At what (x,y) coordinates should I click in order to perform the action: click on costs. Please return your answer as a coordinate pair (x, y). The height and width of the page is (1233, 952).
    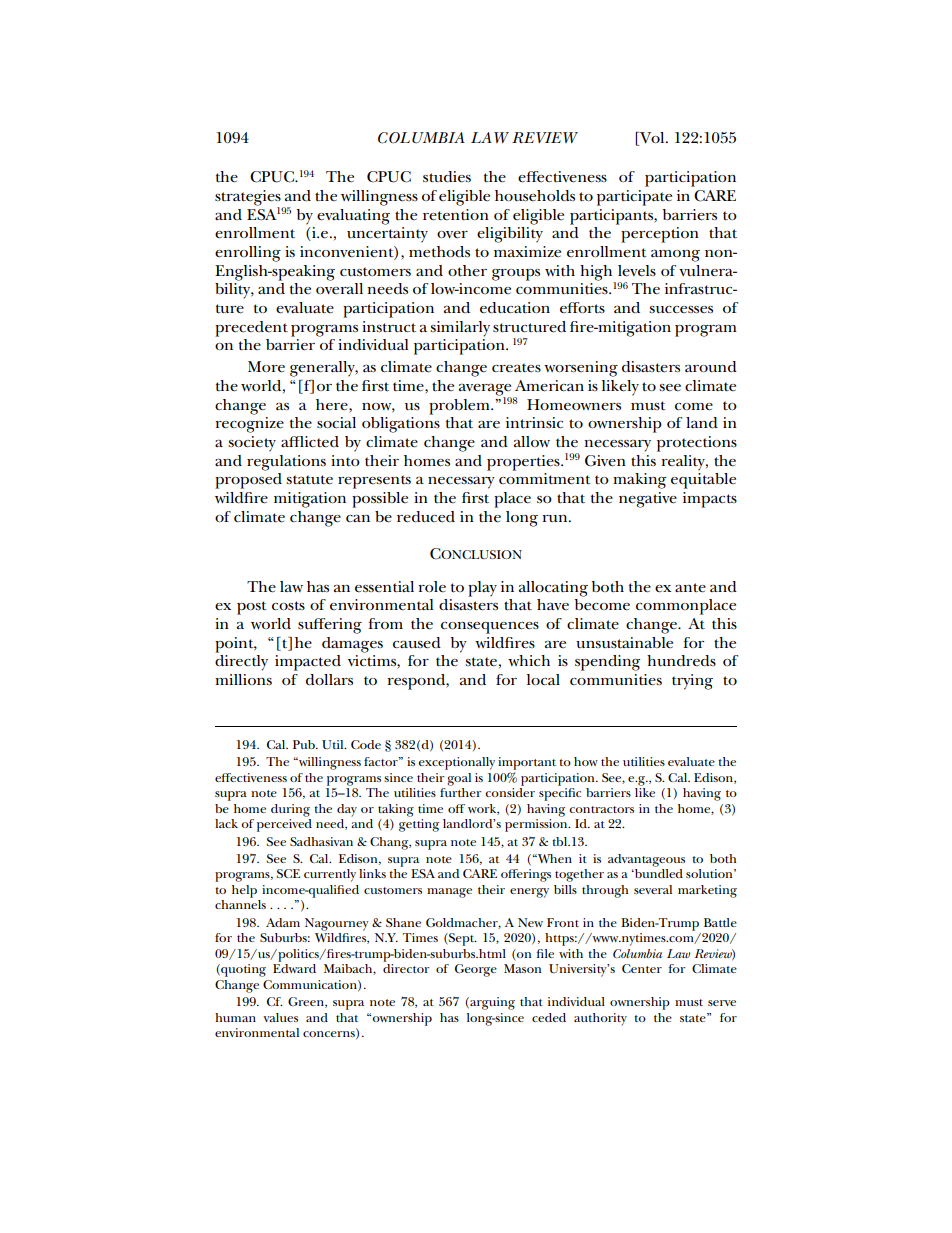
    Looking at the image, I should click on (288, 606).
